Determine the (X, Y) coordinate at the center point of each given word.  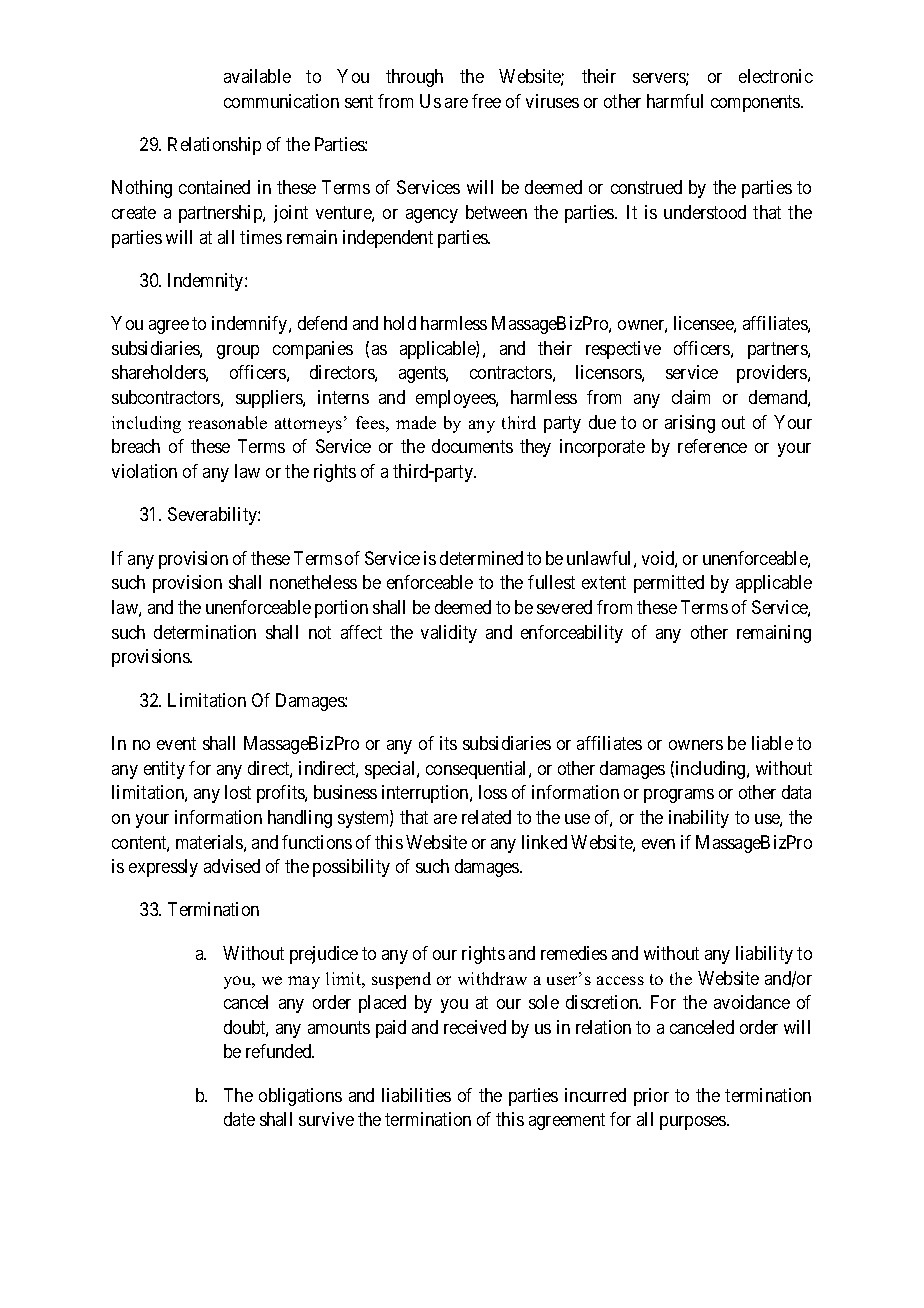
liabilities (416, 1095)
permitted (669, 584)
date (239, 1119)
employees (456, 399)
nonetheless (313, 582)
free (486, 101)
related (486, 817)
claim (691, 397)
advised (232, 866)
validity (449, 634)
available (257, 76)
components (756, 103)
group (238, 352)
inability (699, 819)
